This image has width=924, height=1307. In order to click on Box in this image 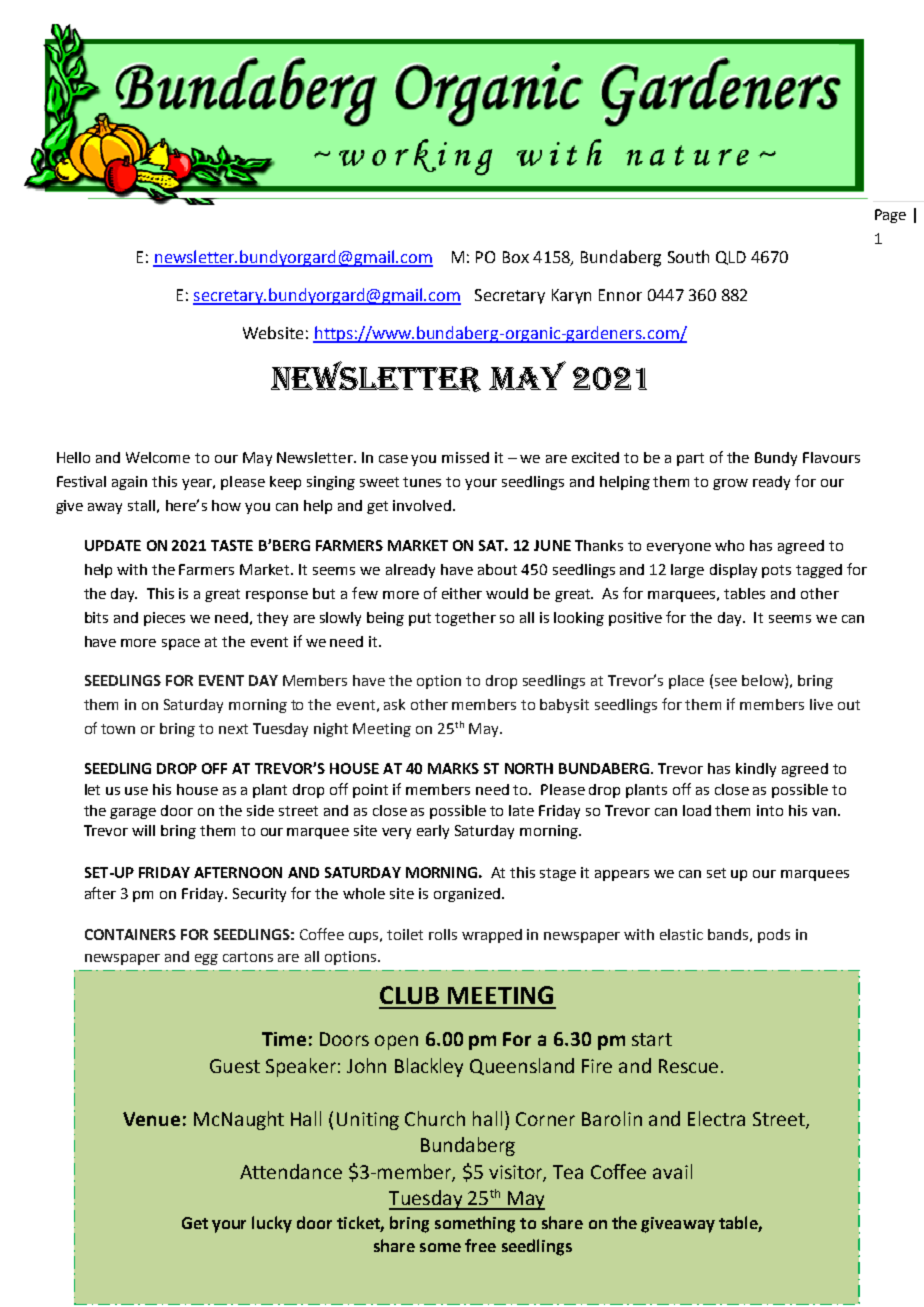, I will do `click(516, 257)`.
